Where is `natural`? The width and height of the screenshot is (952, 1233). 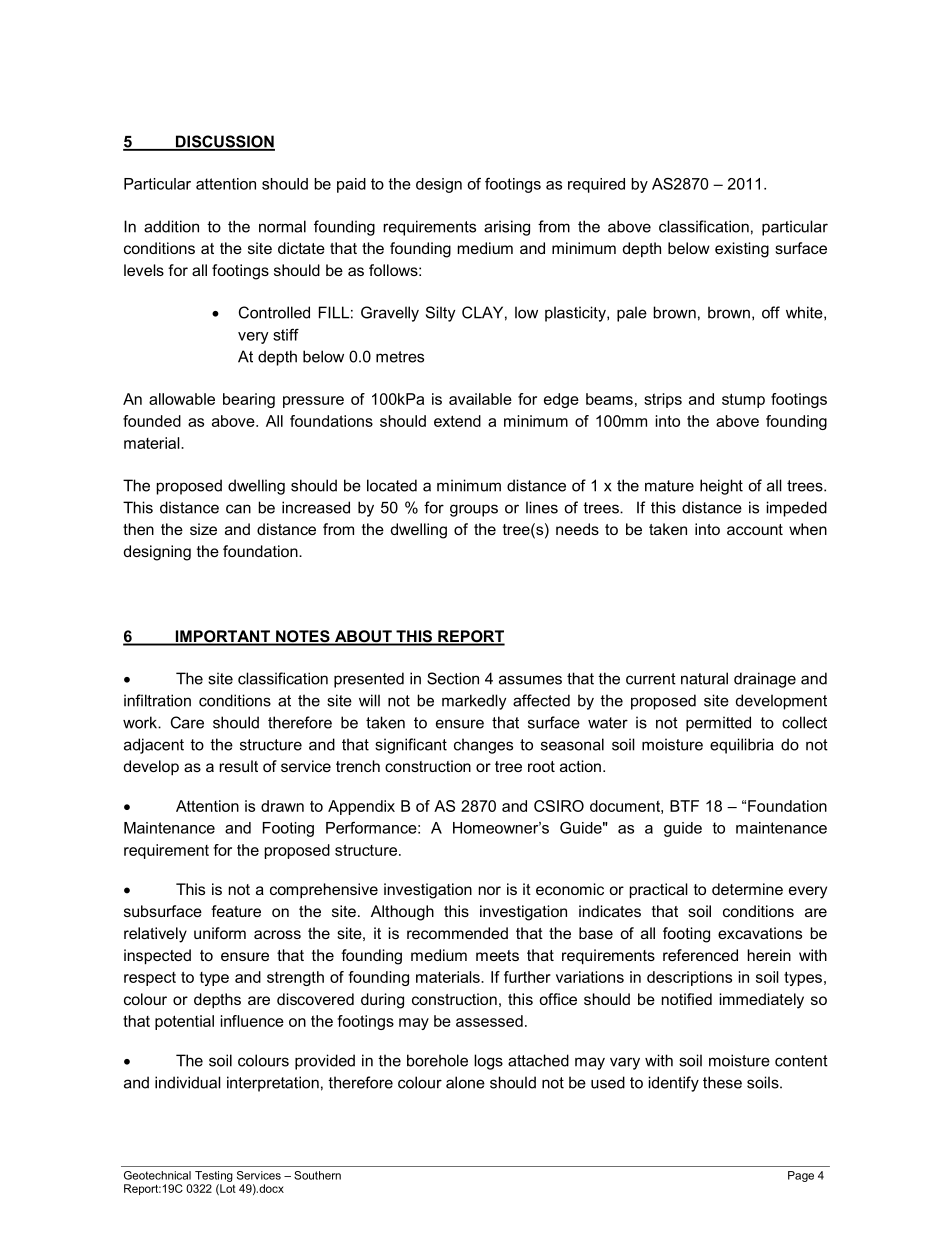
natural is located at coordinates (704, 678).
